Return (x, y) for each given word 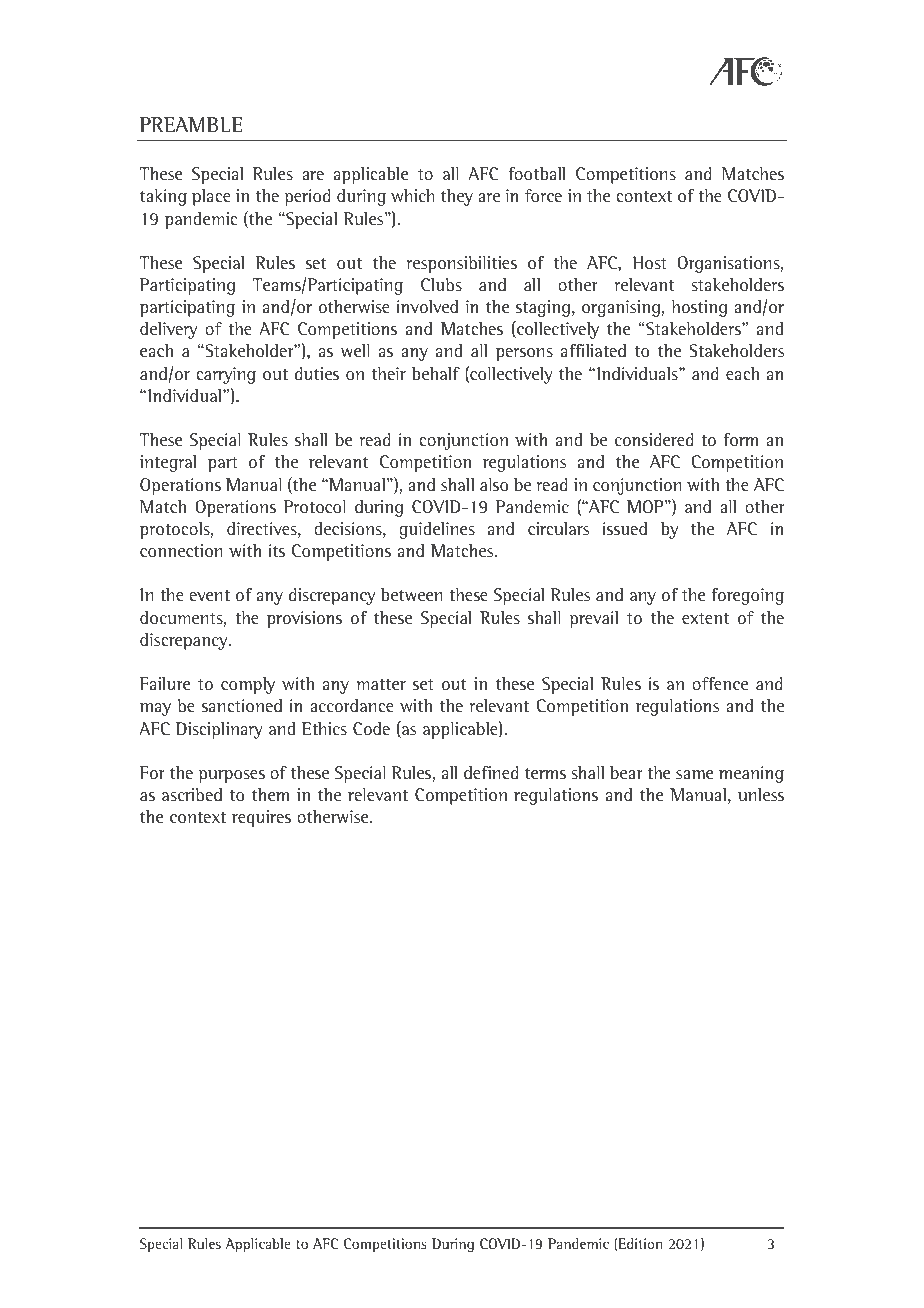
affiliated (593, 351)
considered (654, 440)
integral (168, 463)
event (210, 596)
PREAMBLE (191, 124)
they (457, 197)
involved (427, 307)
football (537, 174)
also (494, 485)
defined (491, 772)
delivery (168, 330)
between (411, 595)
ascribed (192, 795)
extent (705, 619)
